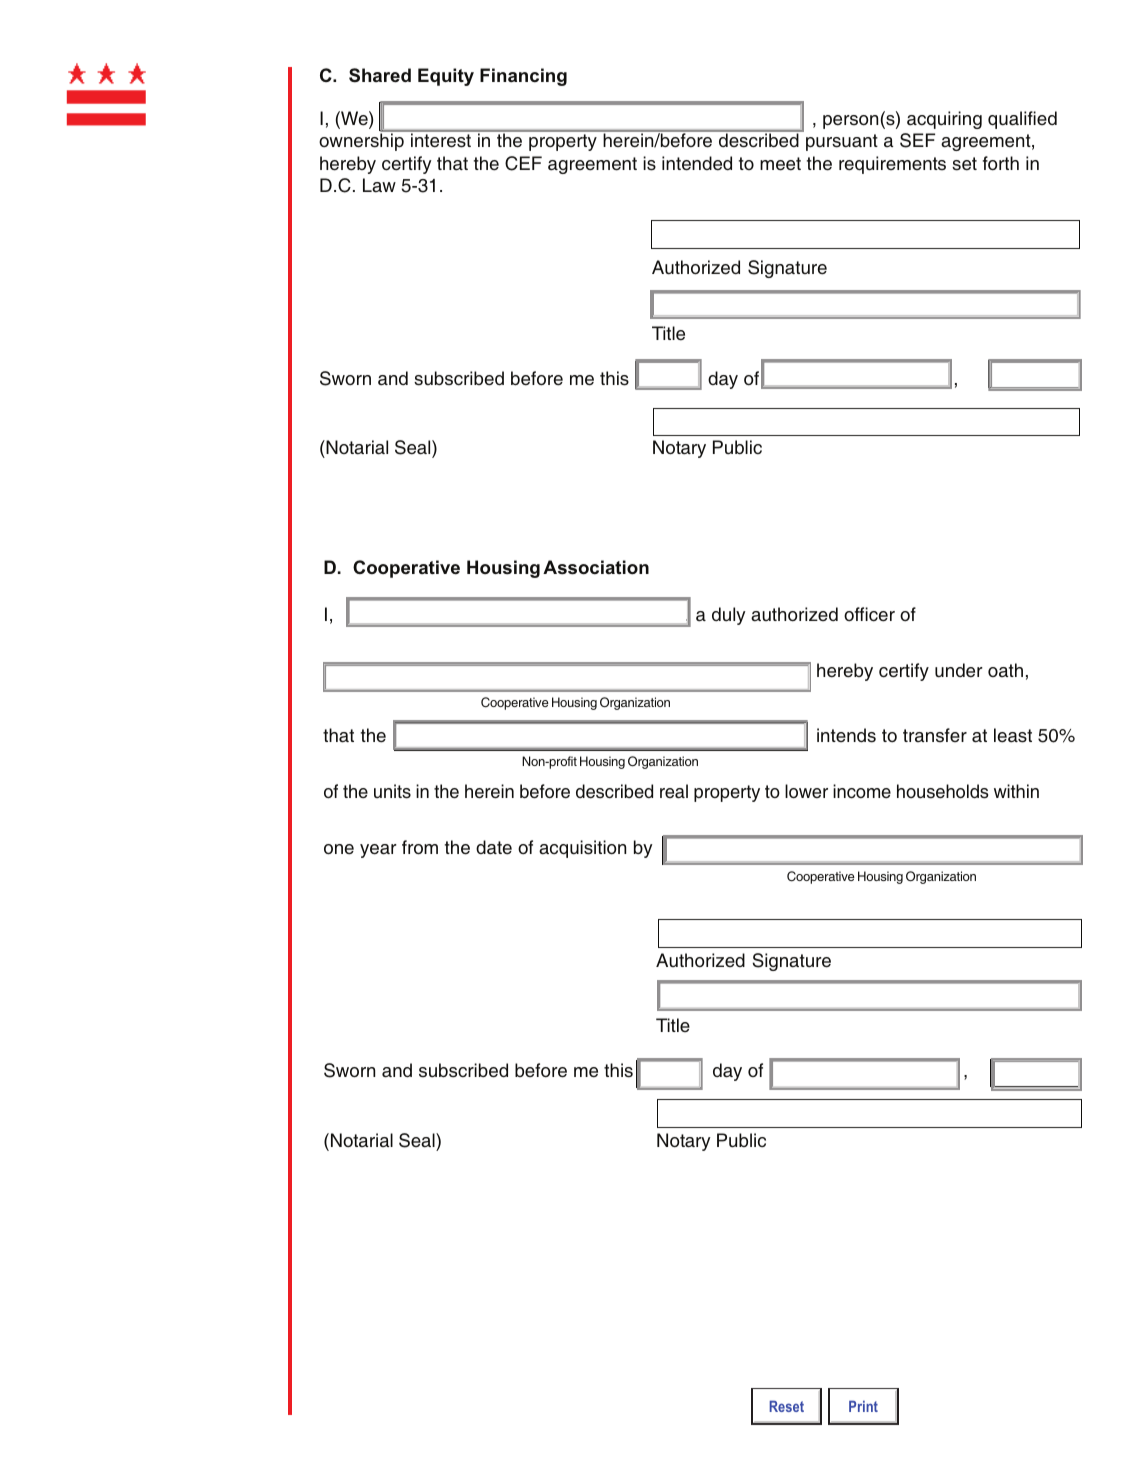 The image size is (1146, 1483). What do you see at coordinates (869, 614) in the document?
I see `officer` at bounding box center [869, 614].
